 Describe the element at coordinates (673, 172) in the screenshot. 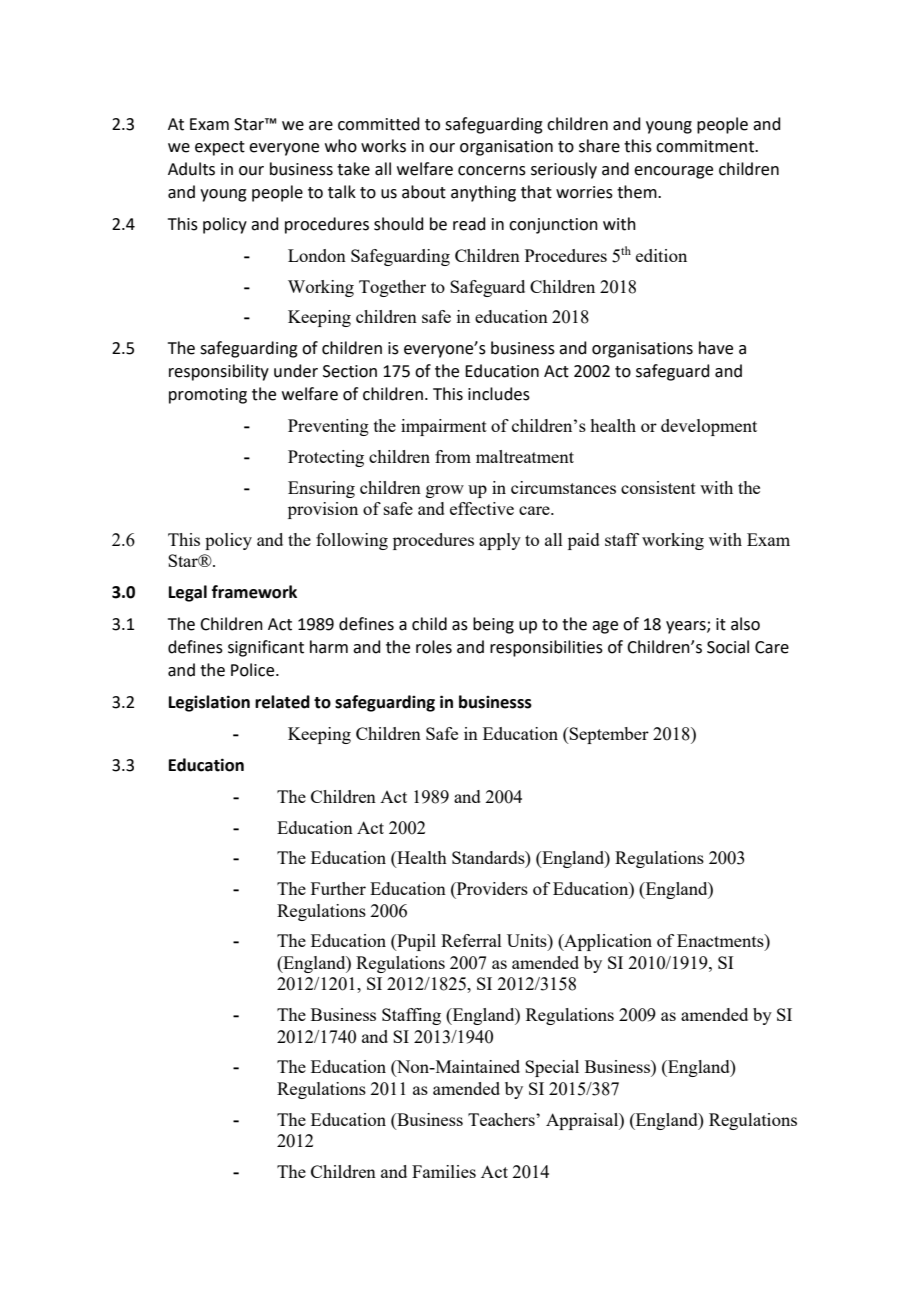

I see `encourage` at that location.
